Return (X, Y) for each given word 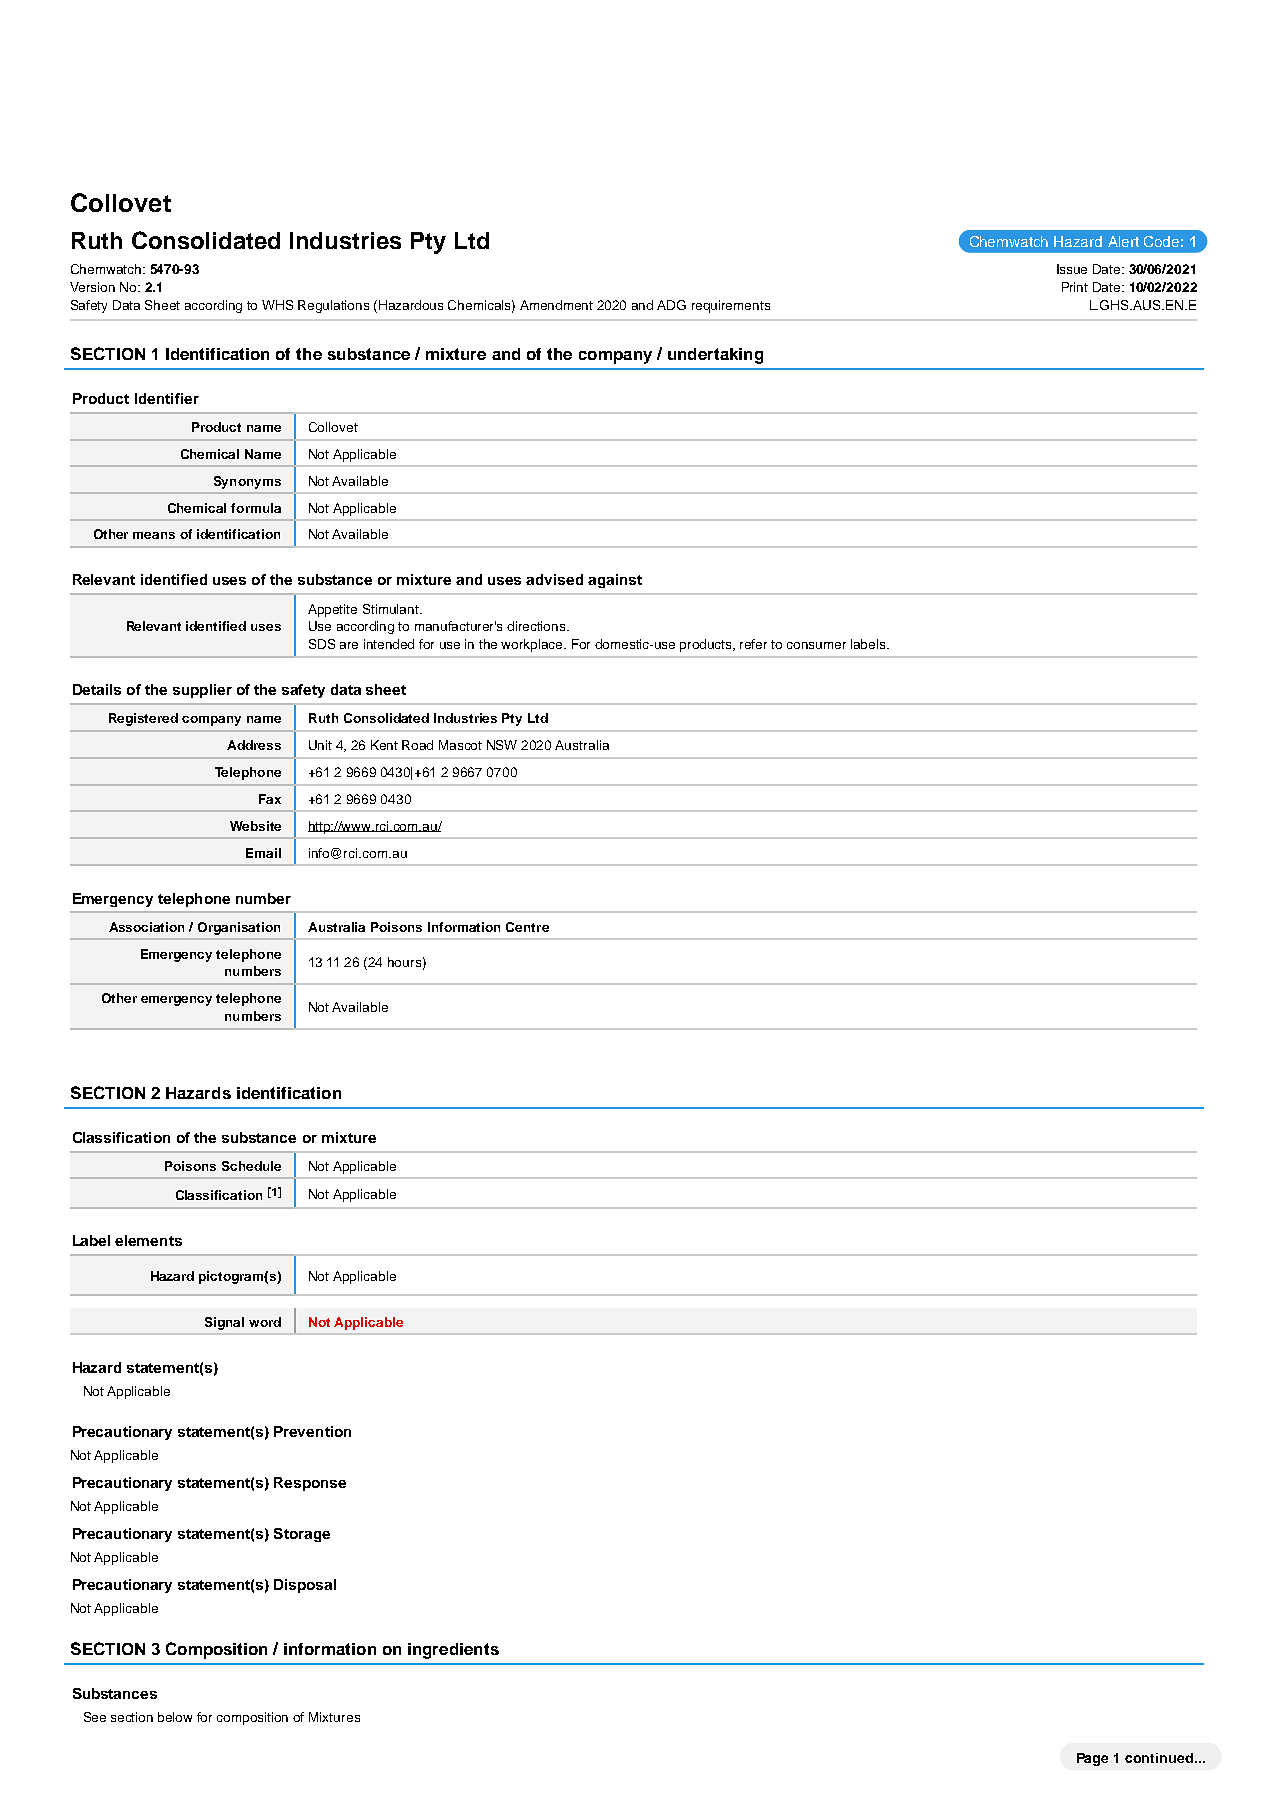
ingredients (453, 1651)
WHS (277, 305)
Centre (527, 927)
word (265, 1322)
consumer (816, 645)
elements (148, 1240)
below (175, 1717)
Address (254, 745)
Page (1092, 1759)
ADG (671, 305)
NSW (502, 745)
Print (1075, 287)
